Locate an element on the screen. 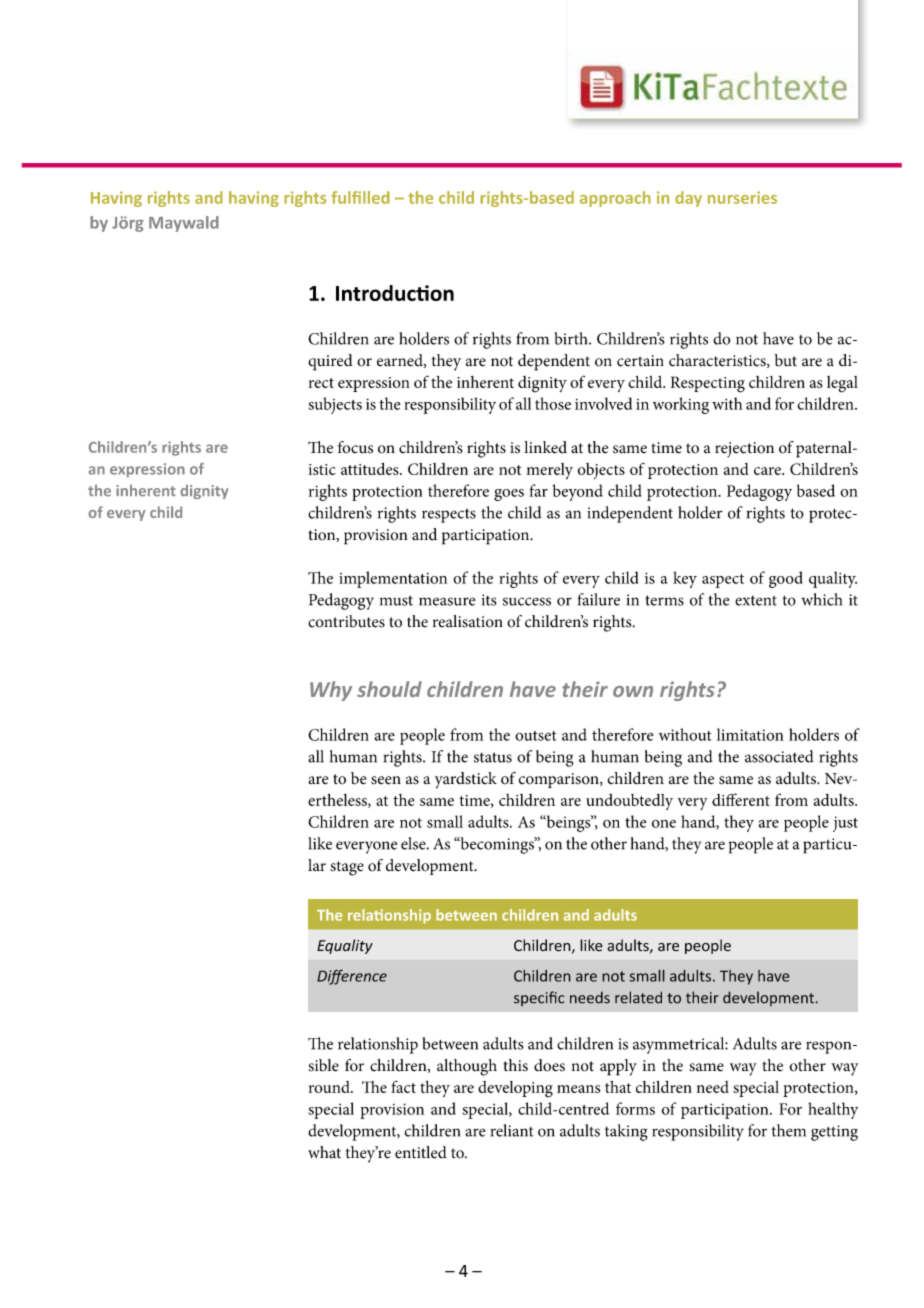 The width and height of the screenshot is (924, 1308). extent is located at coordinates (756, 601).
